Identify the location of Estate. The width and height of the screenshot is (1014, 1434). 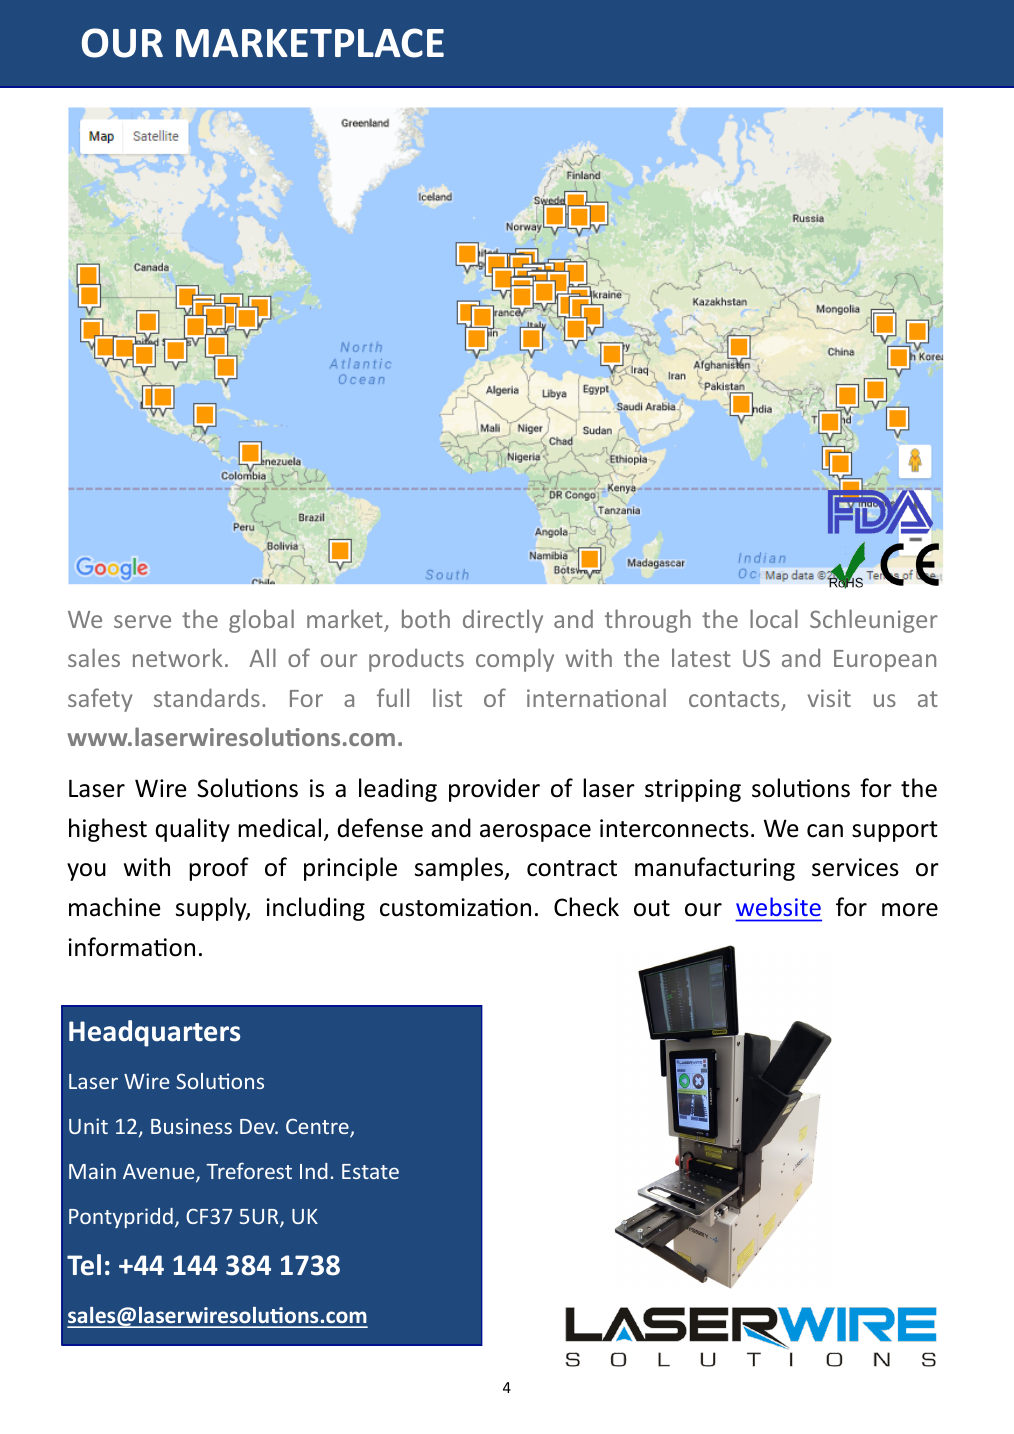
(370, 1171).
